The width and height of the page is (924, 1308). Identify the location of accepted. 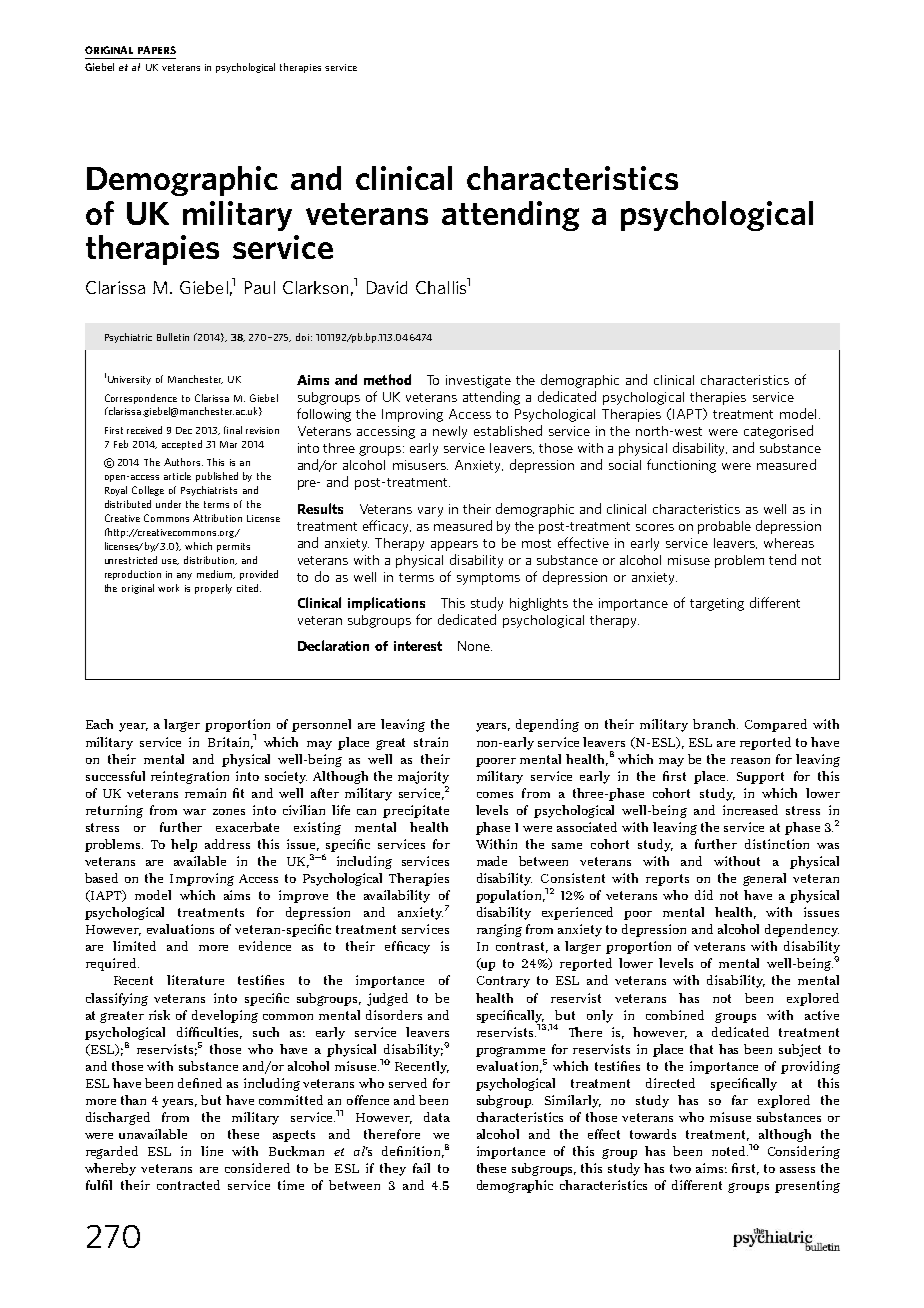
(182, 445).
